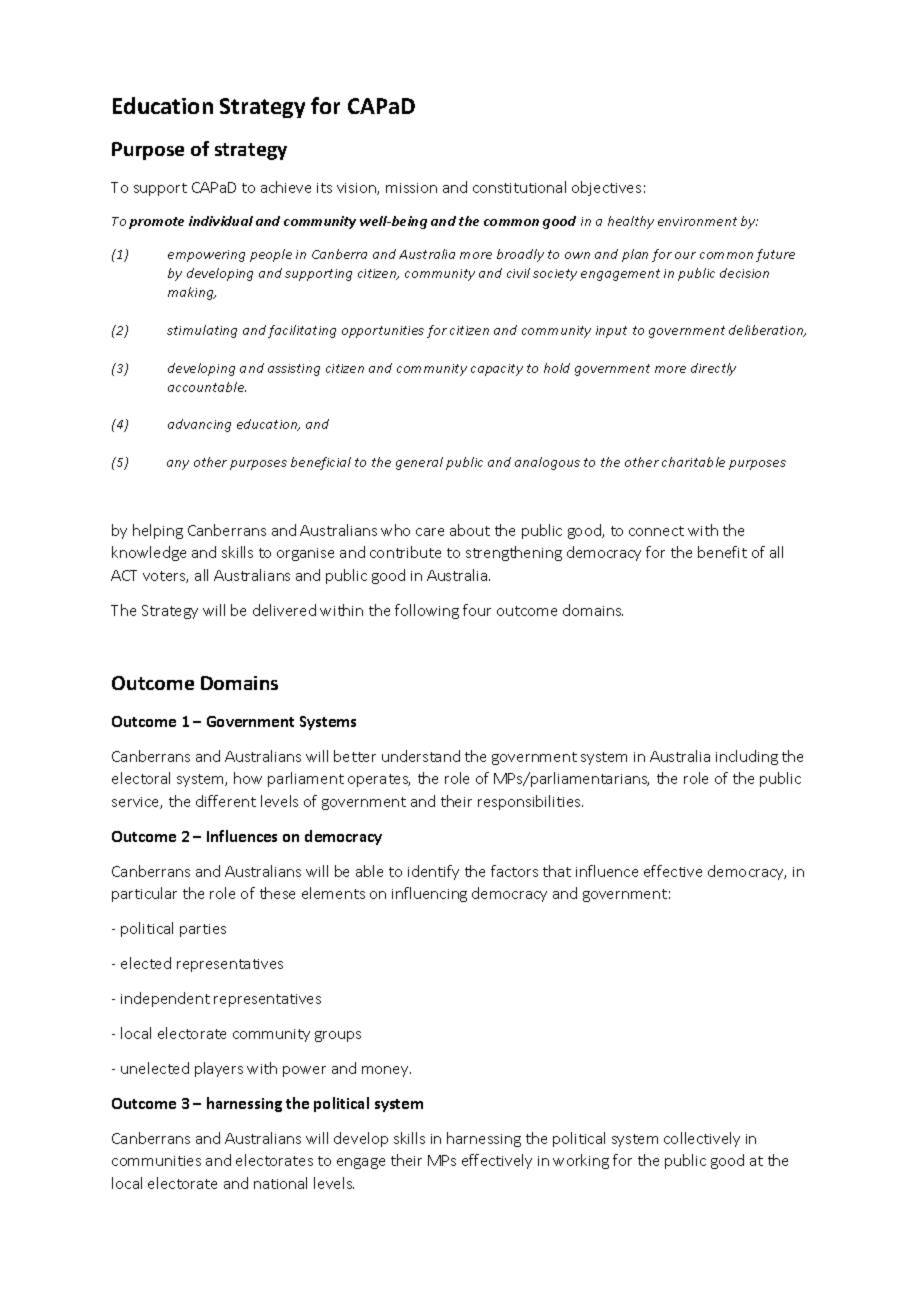 Image resolution: width=924 pixels, height=1308 pixels. Describe the element at coordinates (747, 757) in the screenshot. I see `including` at that location.
